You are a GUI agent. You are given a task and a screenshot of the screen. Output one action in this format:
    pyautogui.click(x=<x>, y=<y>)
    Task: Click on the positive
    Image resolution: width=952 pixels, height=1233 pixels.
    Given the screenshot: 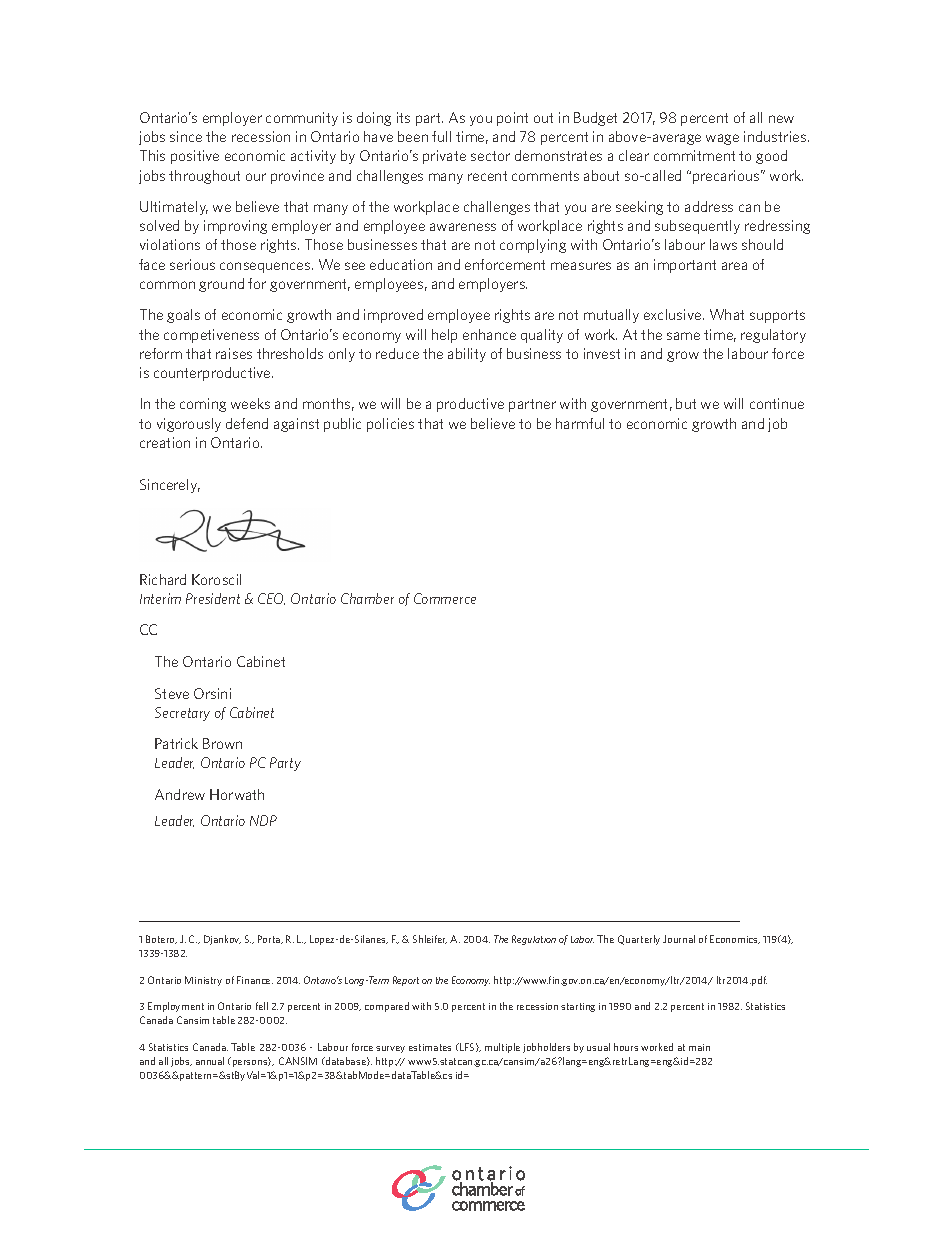 What is the action you would take?
    pyautogui.click(x=195, y=157)
